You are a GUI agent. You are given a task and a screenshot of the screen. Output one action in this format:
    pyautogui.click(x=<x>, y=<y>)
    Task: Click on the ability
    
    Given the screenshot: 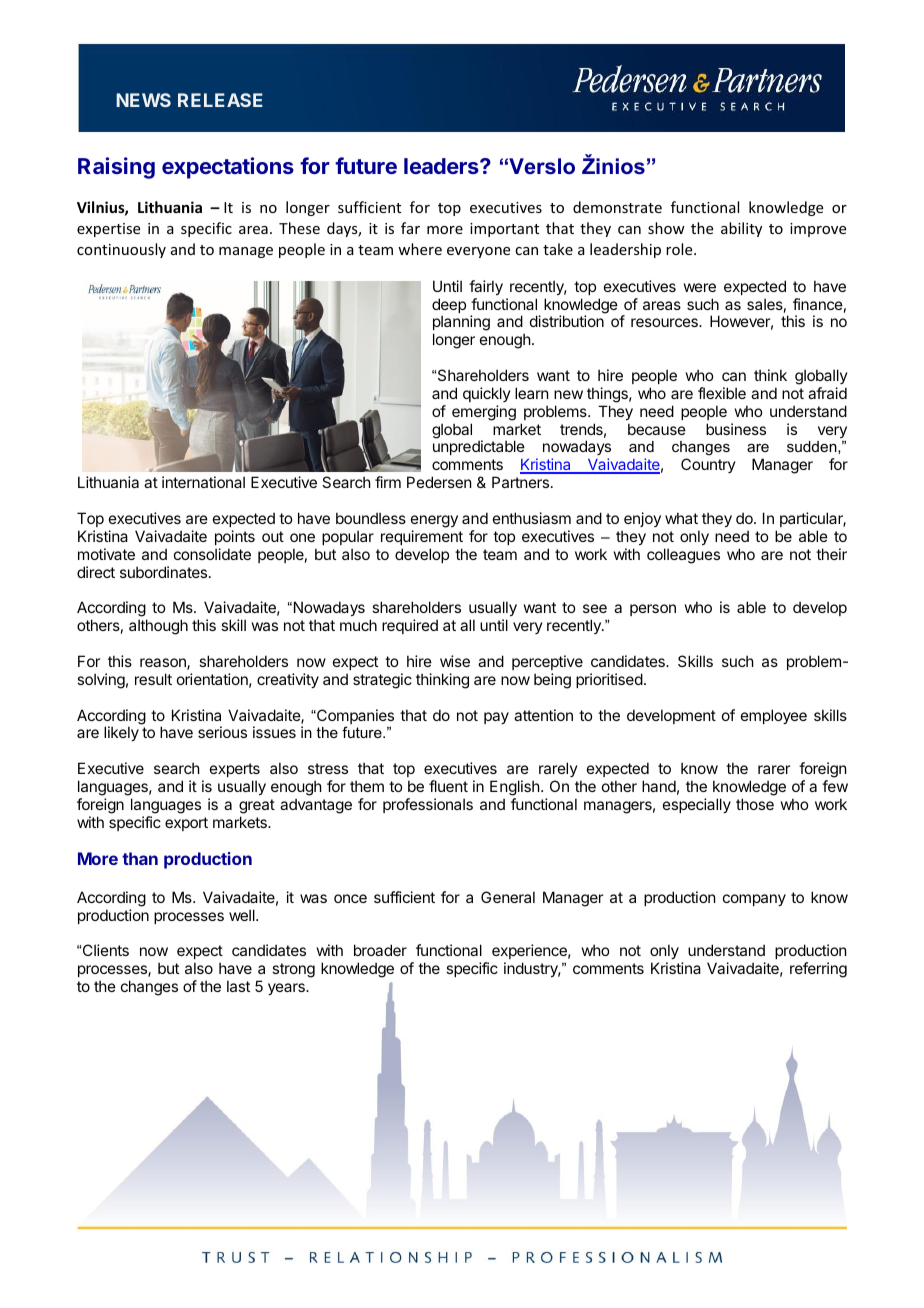 What is the action you would take?
    pyautogui.click(x=741, y=229)
